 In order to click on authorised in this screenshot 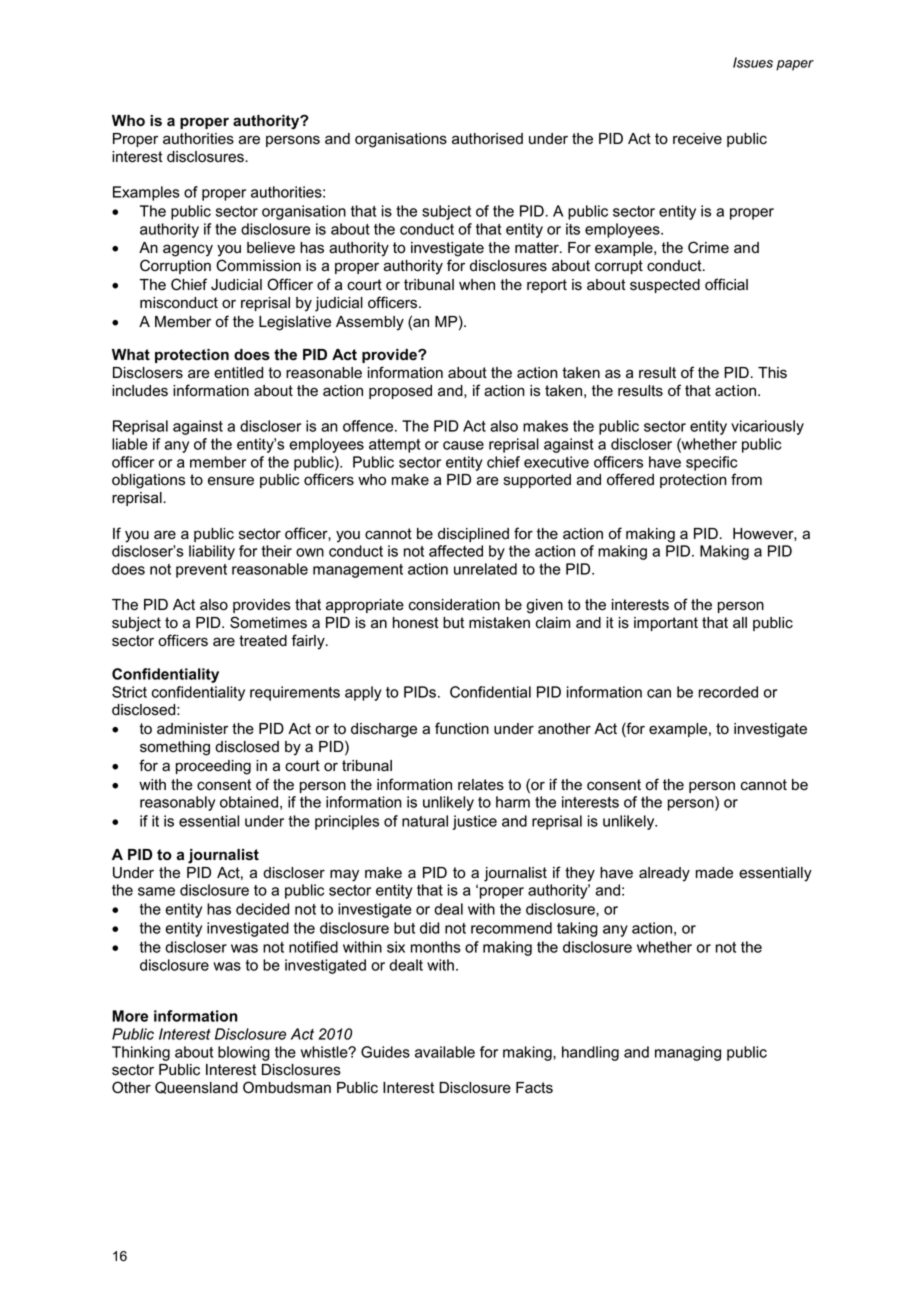, I will do `click(487, 139)`.
